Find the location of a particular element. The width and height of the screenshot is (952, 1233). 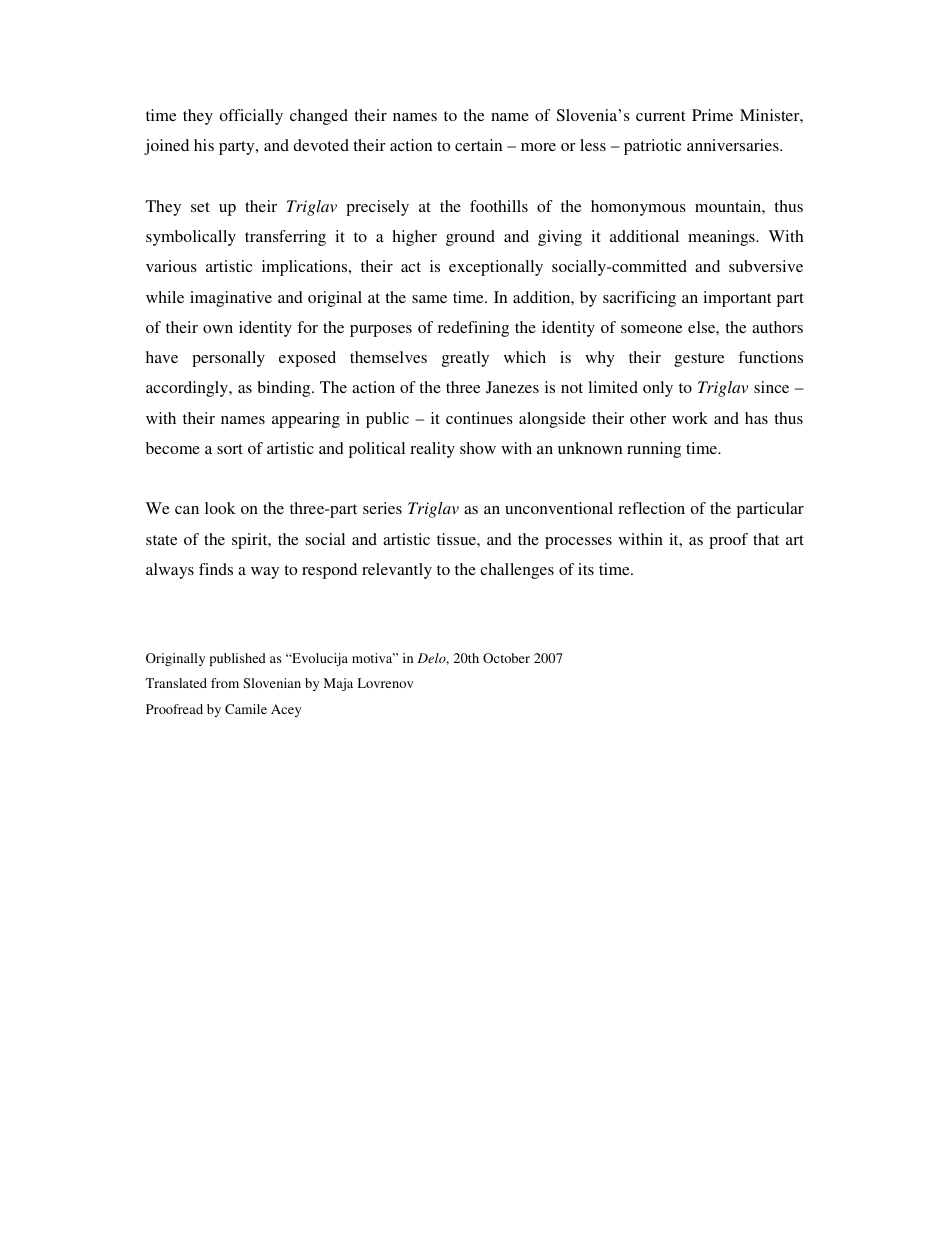

officially is located at coordinates (251, 117).
